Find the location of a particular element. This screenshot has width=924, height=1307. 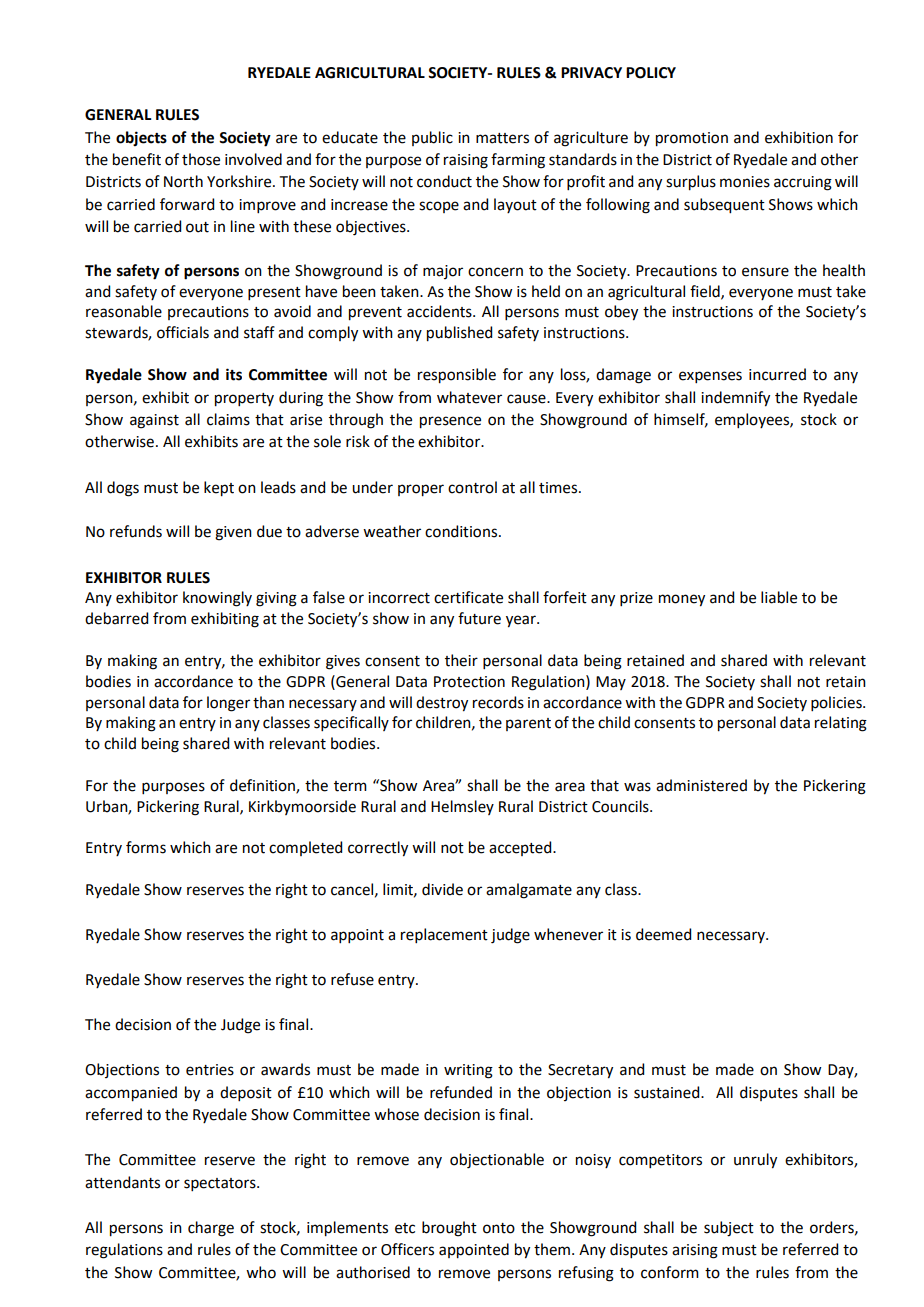

those is located at coordinates (201, 159).
